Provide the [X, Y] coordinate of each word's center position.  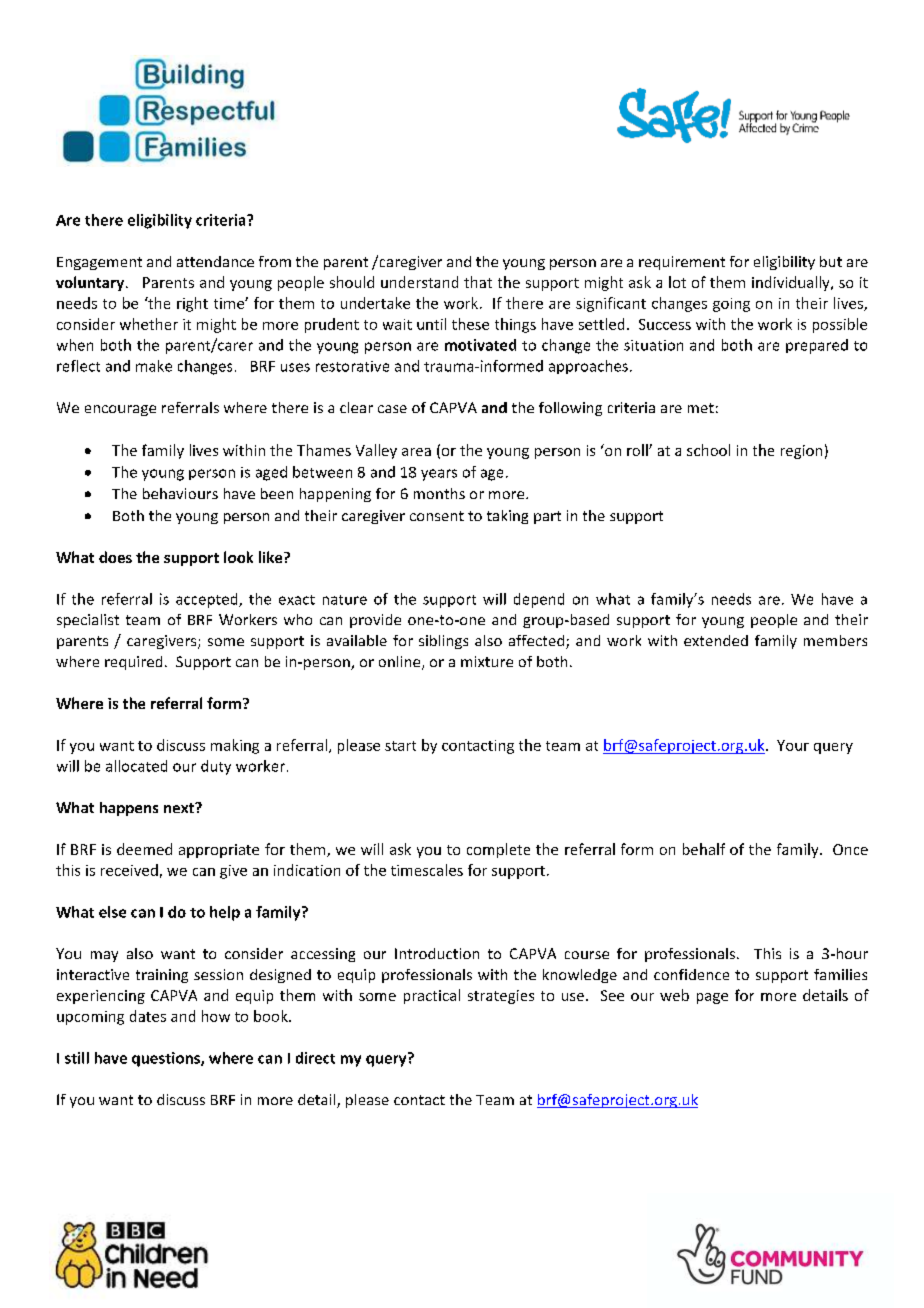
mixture [487, 661]
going [731, 305]
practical [432, 996]
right [192, 304]
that [478, 282]
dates [148, 1016]
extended [716, 640]
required [133, 663]
